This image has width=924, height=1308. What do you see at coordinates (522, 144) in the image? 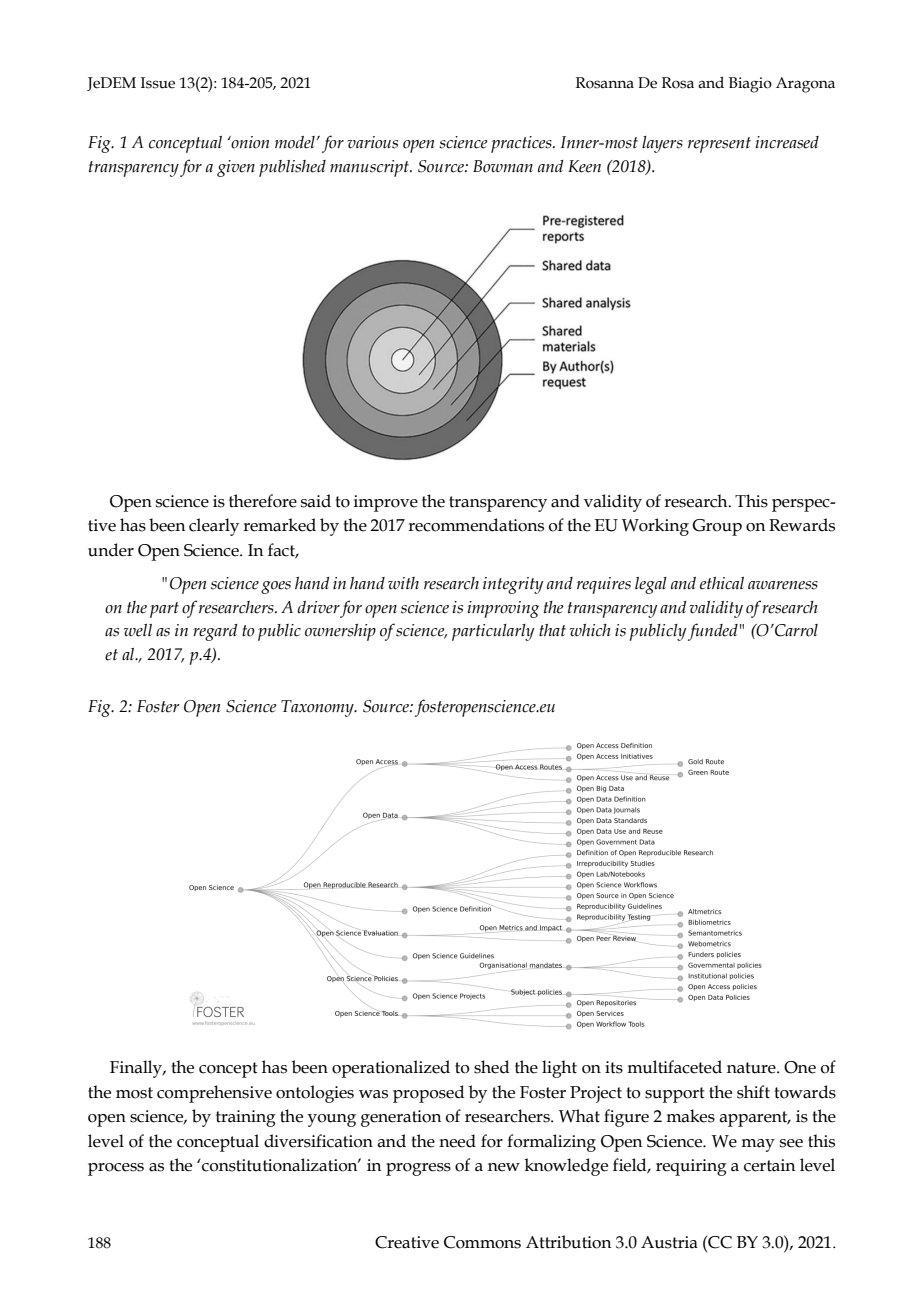
I see `practices` at bounding box center [522, 144].
